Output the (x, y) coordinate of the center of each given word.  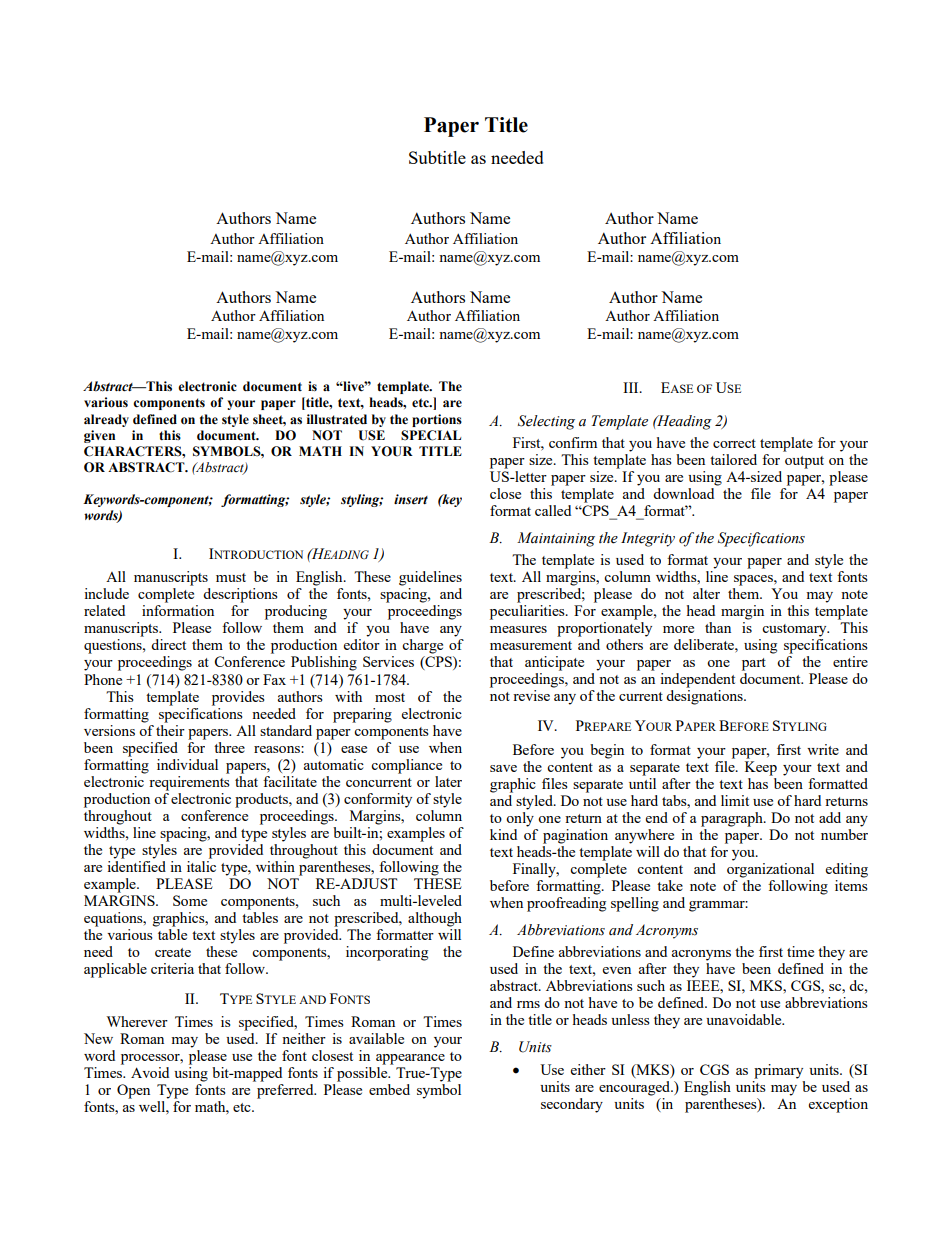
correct (734, 443)
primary (778, 1071)
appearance (410, 1059)
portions (437, 420)
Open (133, 1091)
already (106, 420)
